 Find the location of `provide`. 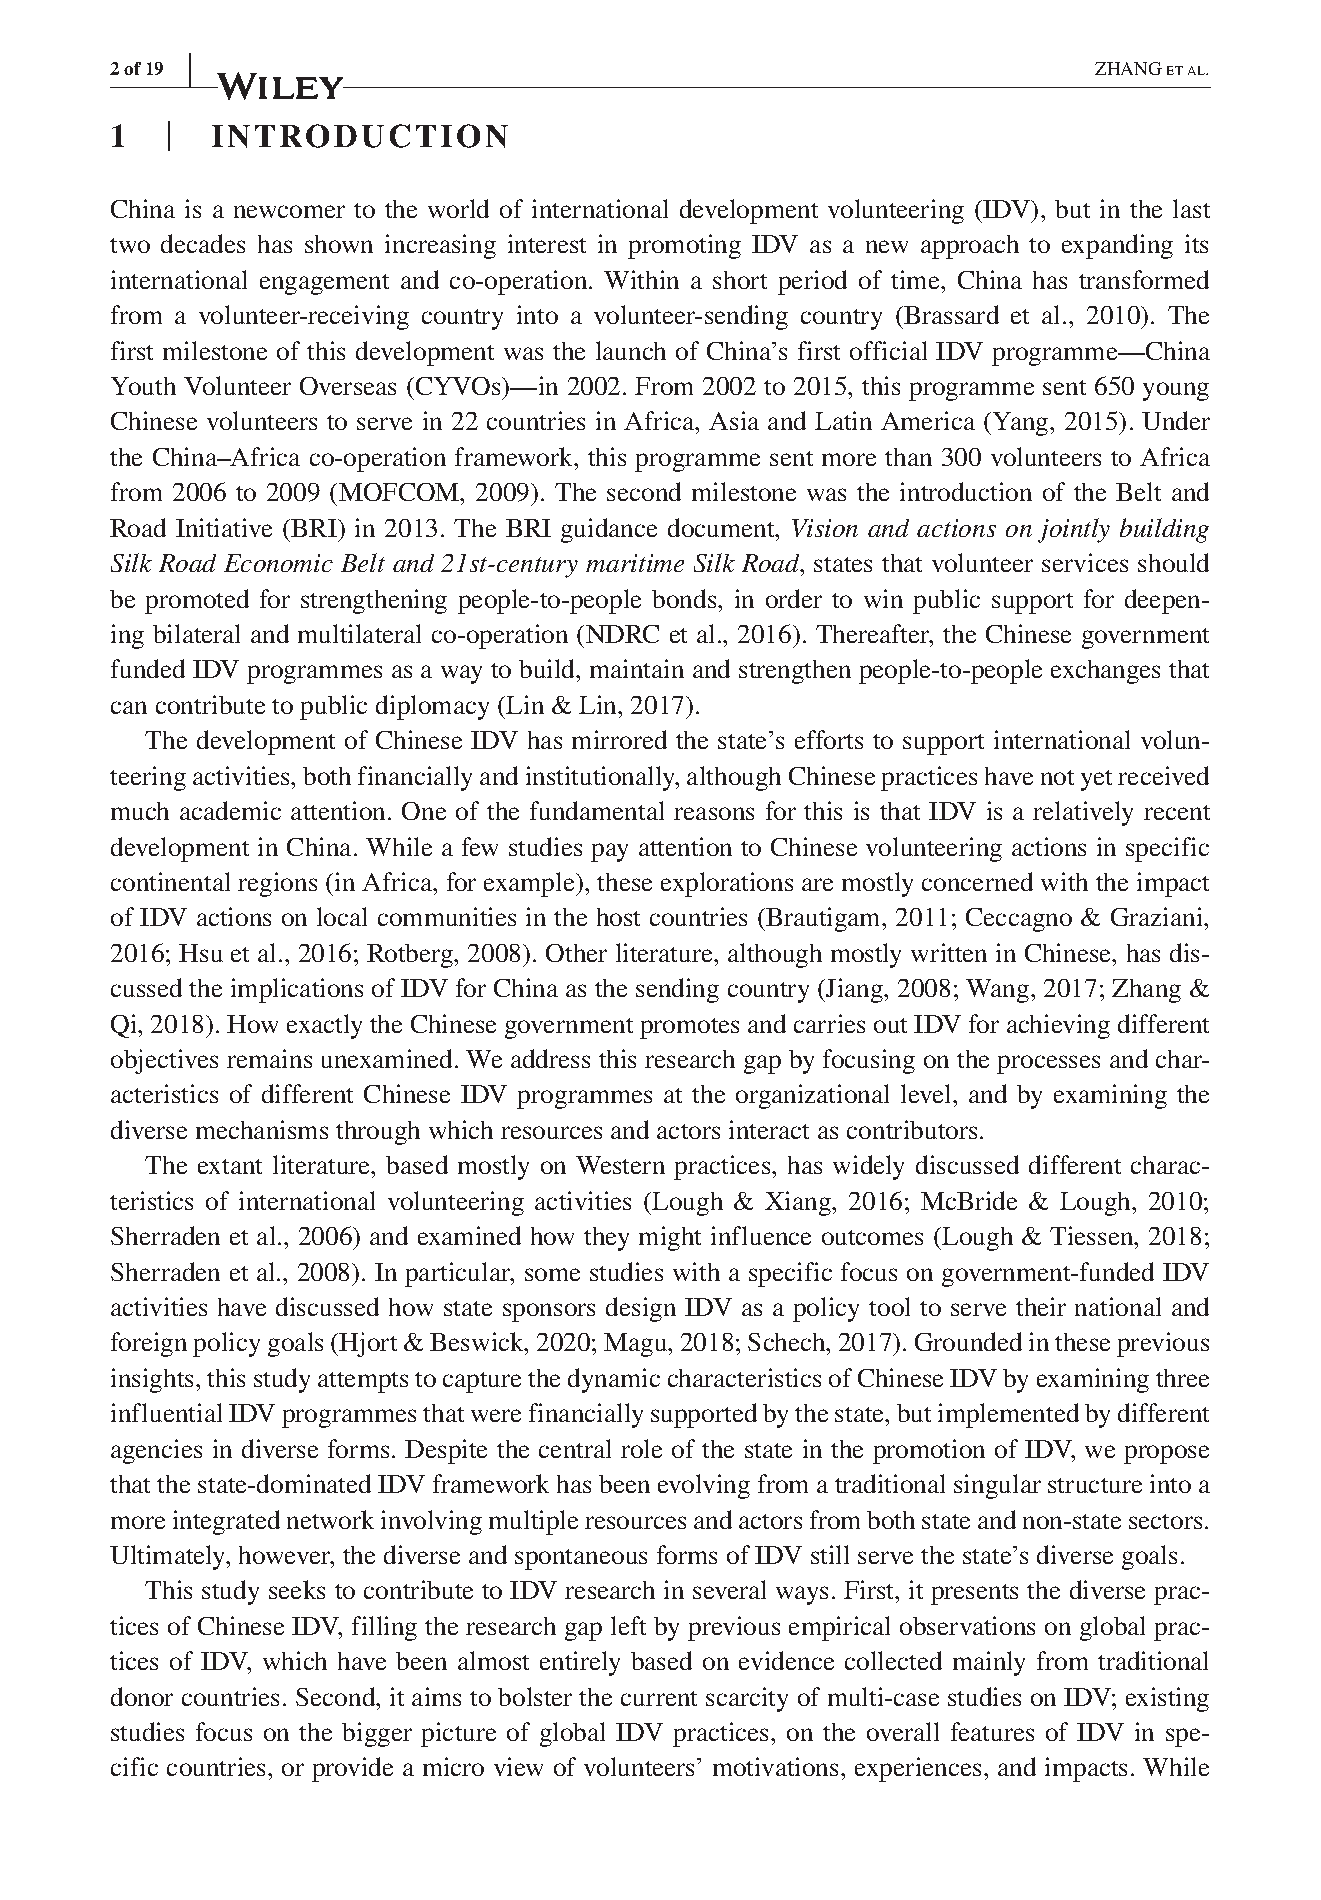

provide is located at coordinates (352, 1769).
